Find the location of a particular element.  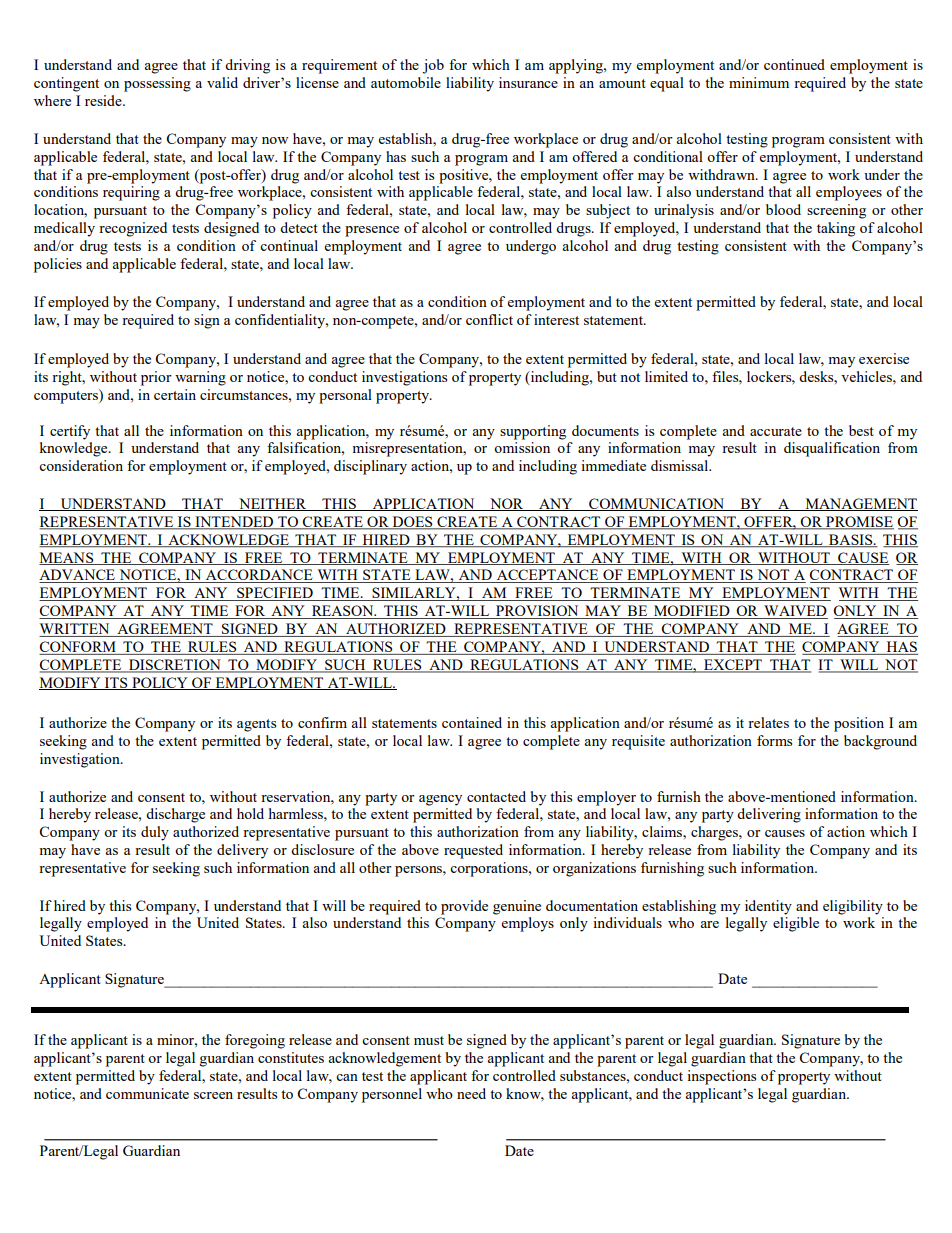

ACCEPTANCE is located at coordinates (547, 576).
